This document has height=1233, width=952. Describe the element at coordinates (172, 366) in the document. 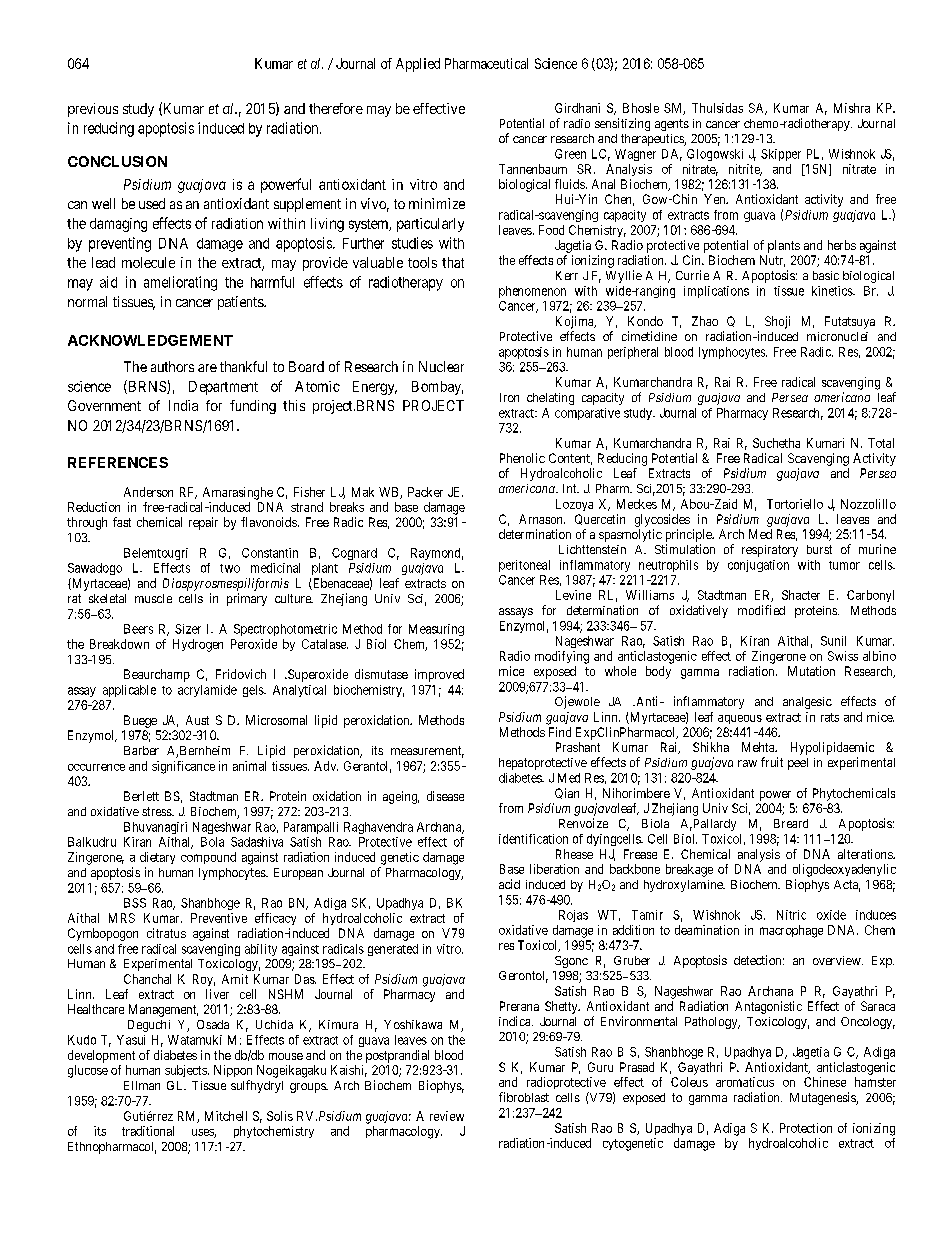

I see `authors` at that location.
